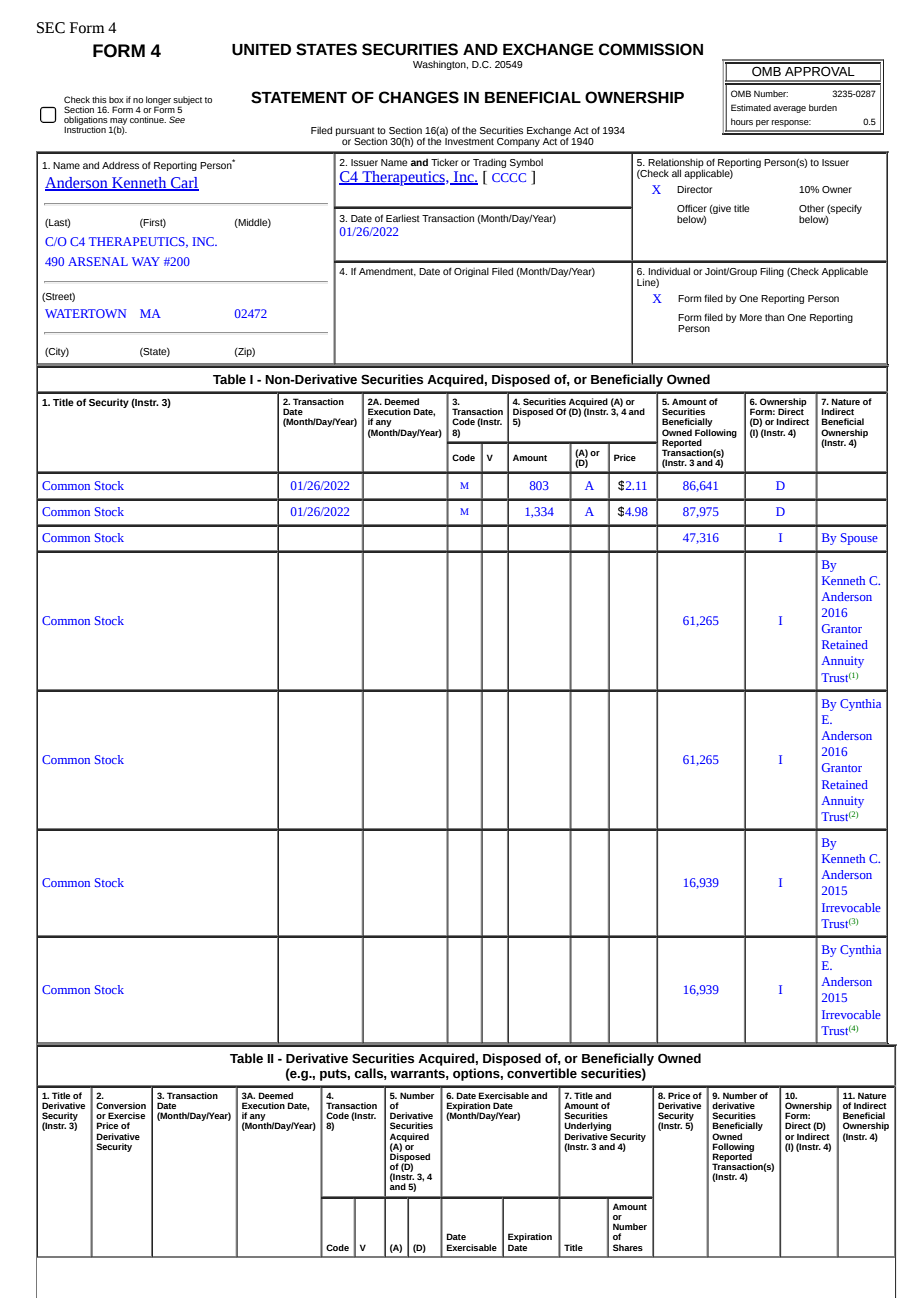 Image resolution: width=924 pixels, height=1308 pixels. Describe the element at coordinates (121, 1105) in the image. I see `Conversion` at that location.
